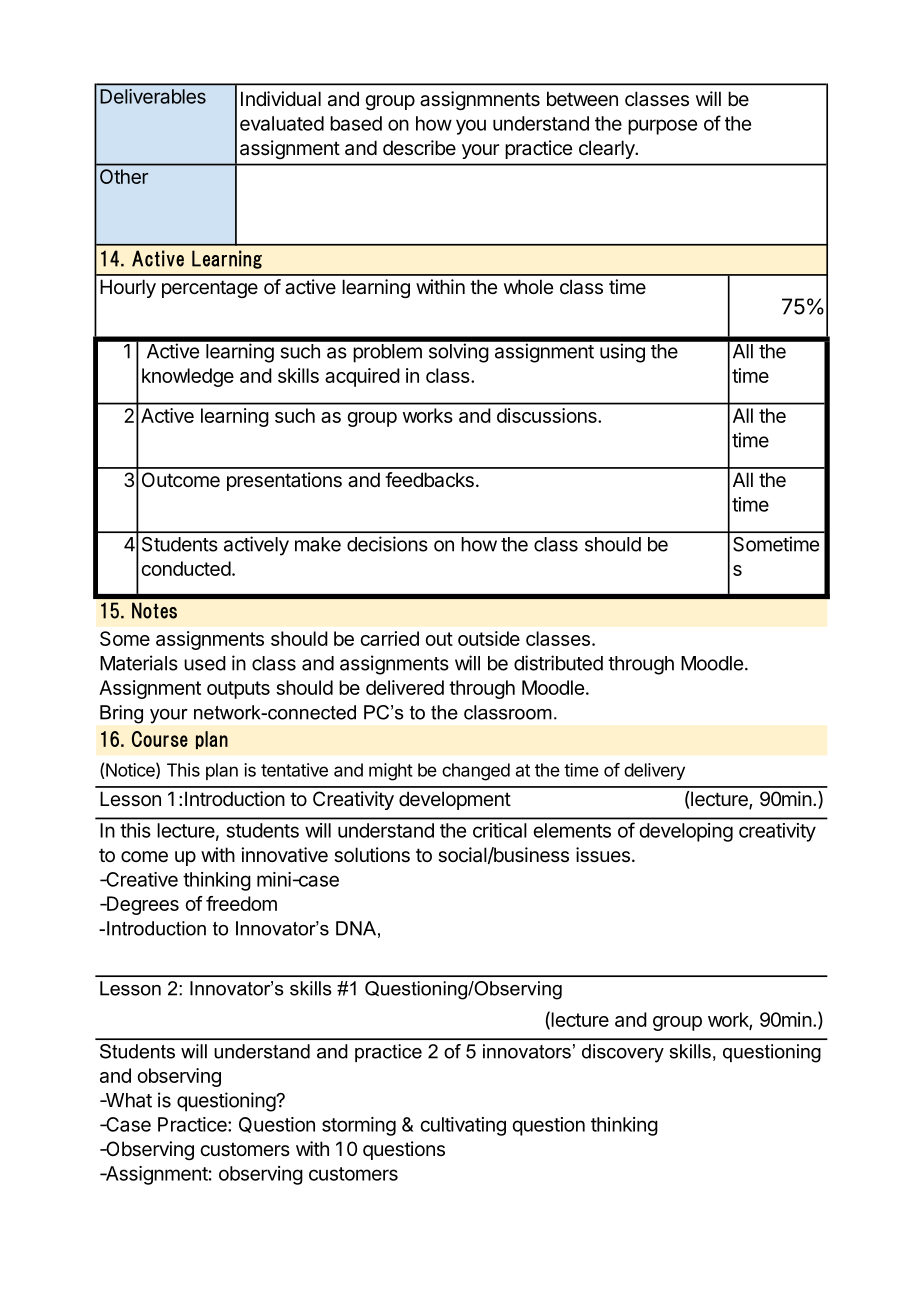 This screenshot has height=1308, width=924. Describe the element at coordinates (154, 610) in the screenshot. I see `Notes` at that location.
